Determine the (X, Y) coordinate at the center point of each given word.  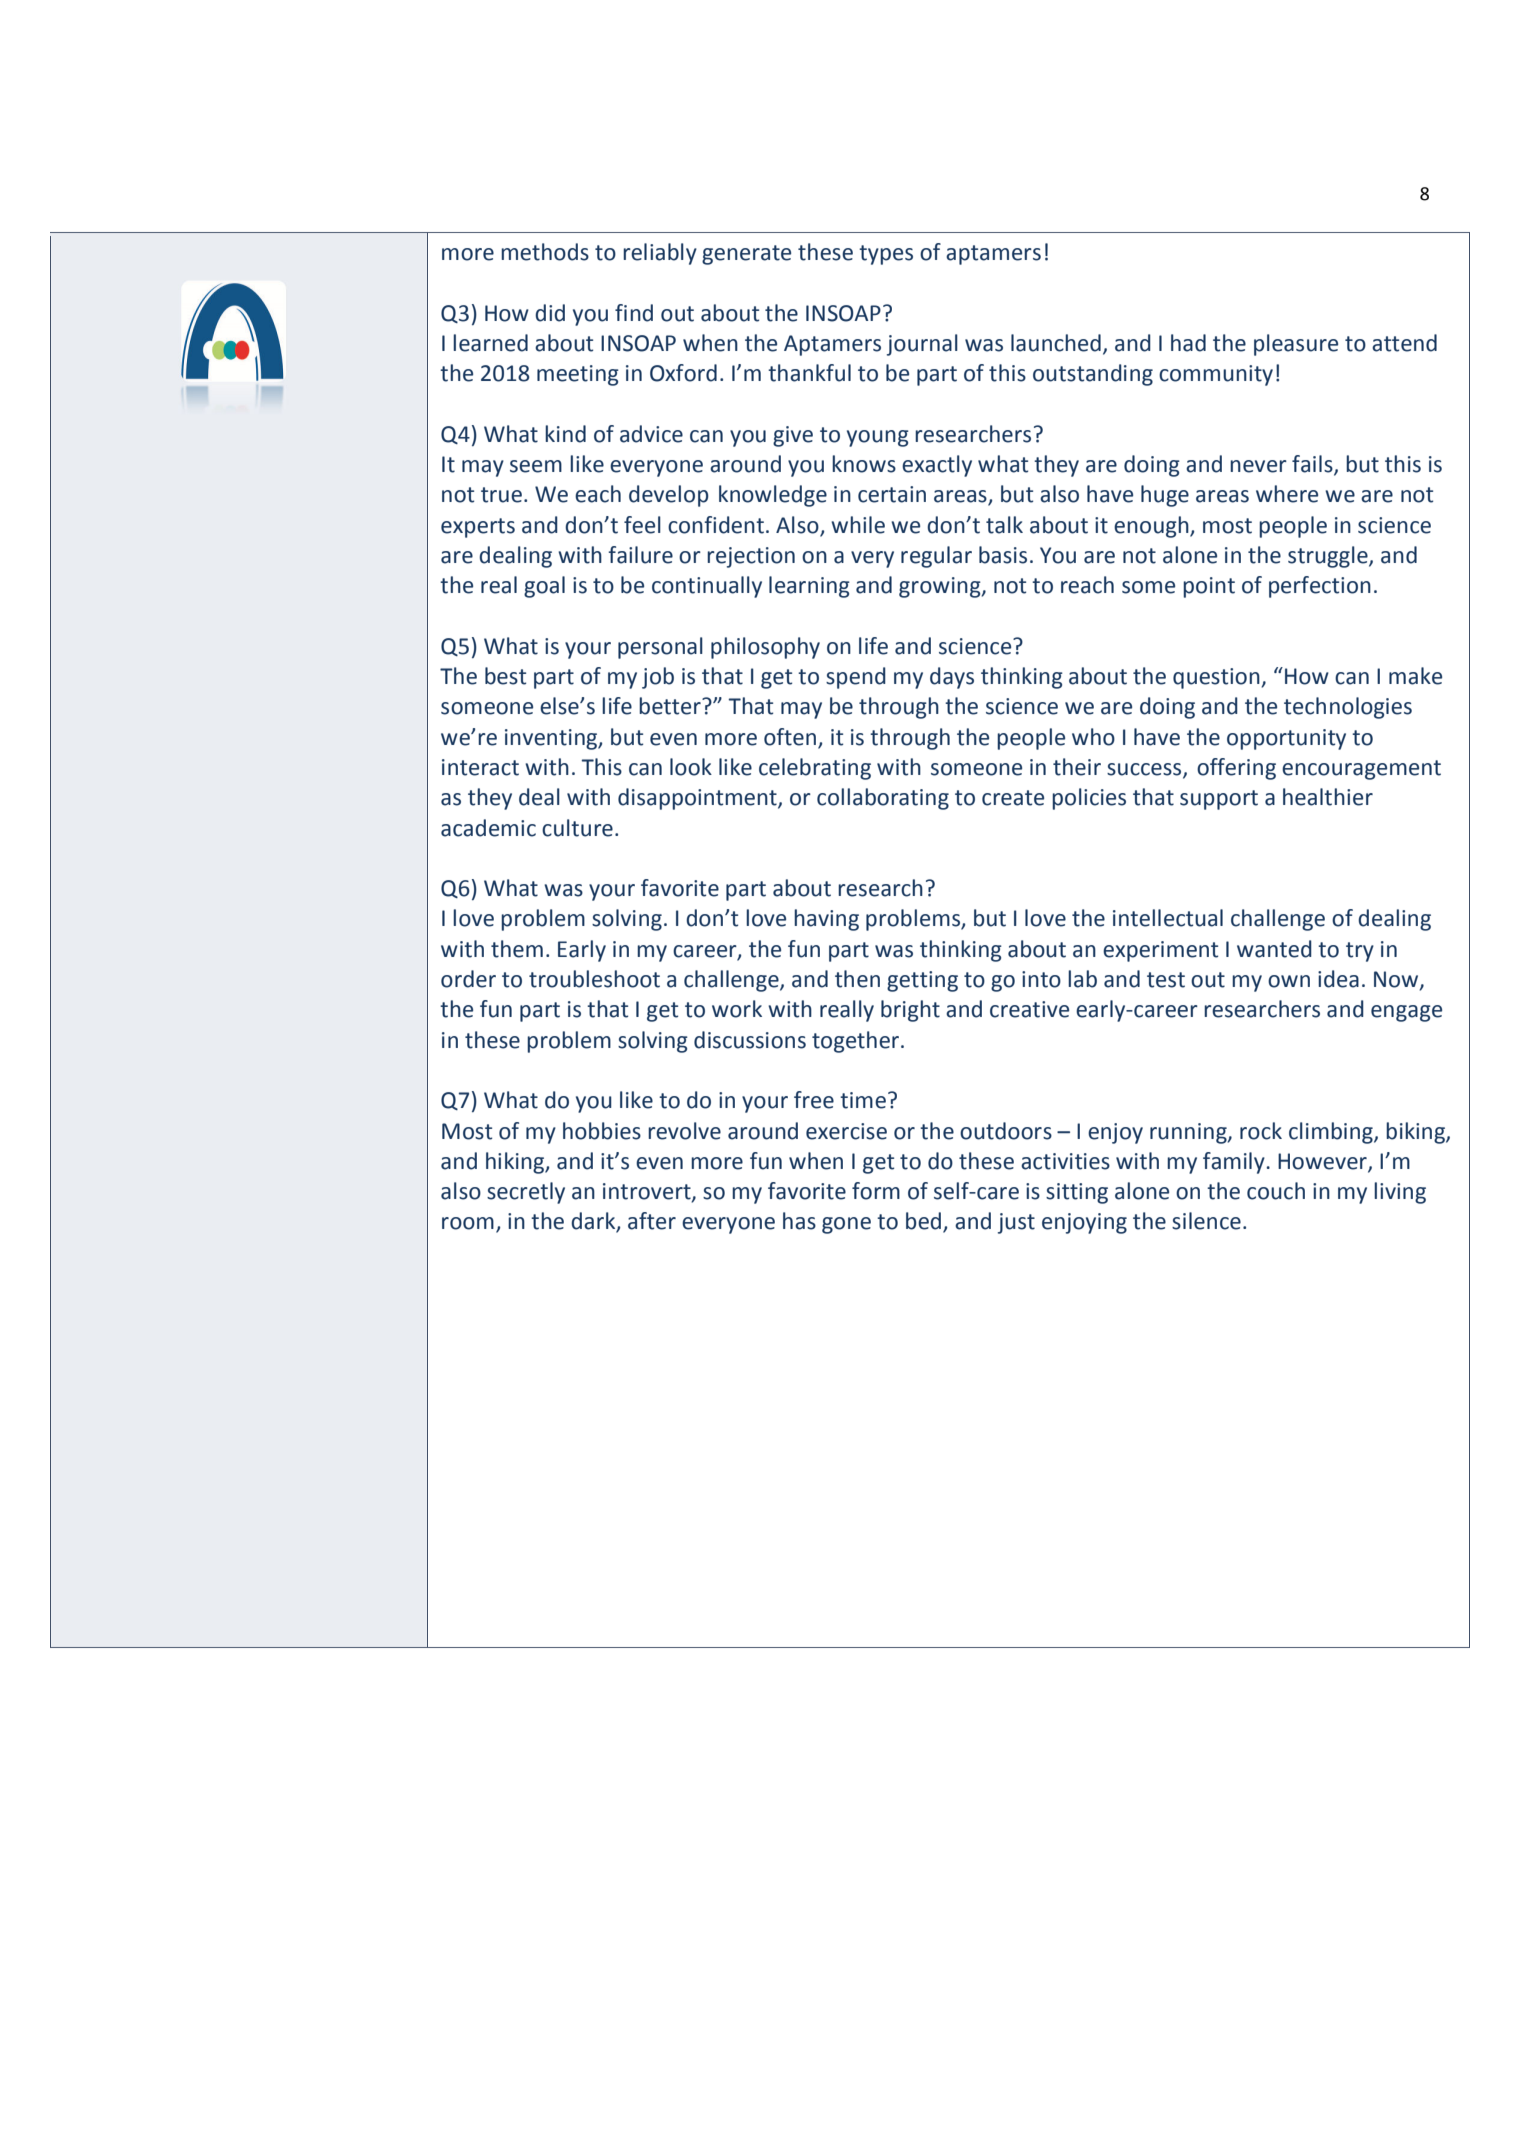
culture (577, 828)
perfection (1320, 587)
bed (925, 1222)
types (886, 255)
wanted (1274, 949)
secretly (526, 1193)
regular (936, 557)
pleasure (1296, 345)
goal (544, 587)
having (826, 920)
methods (545, 252)
